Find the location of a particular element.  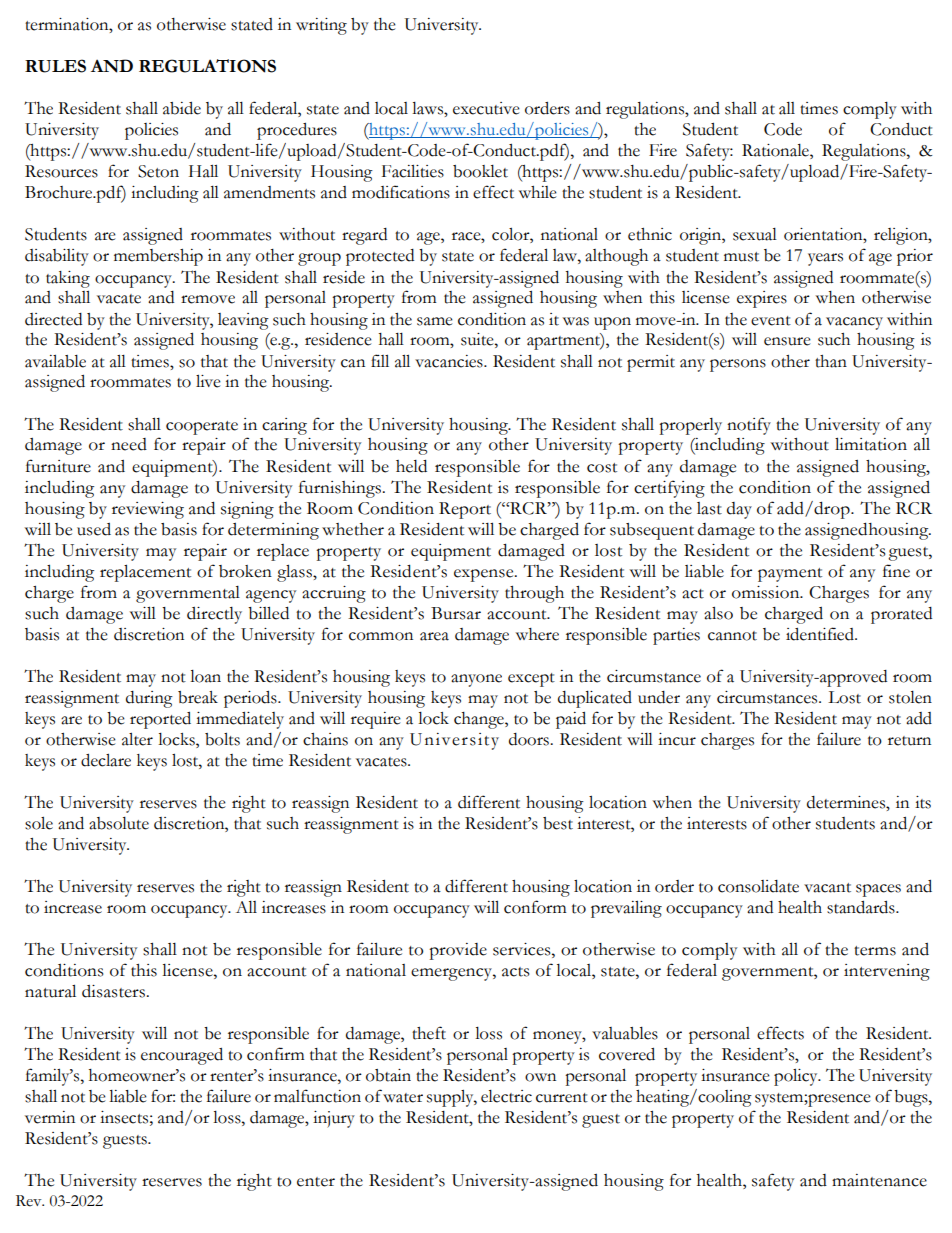

electric is located at coordinates (506, 1096).
